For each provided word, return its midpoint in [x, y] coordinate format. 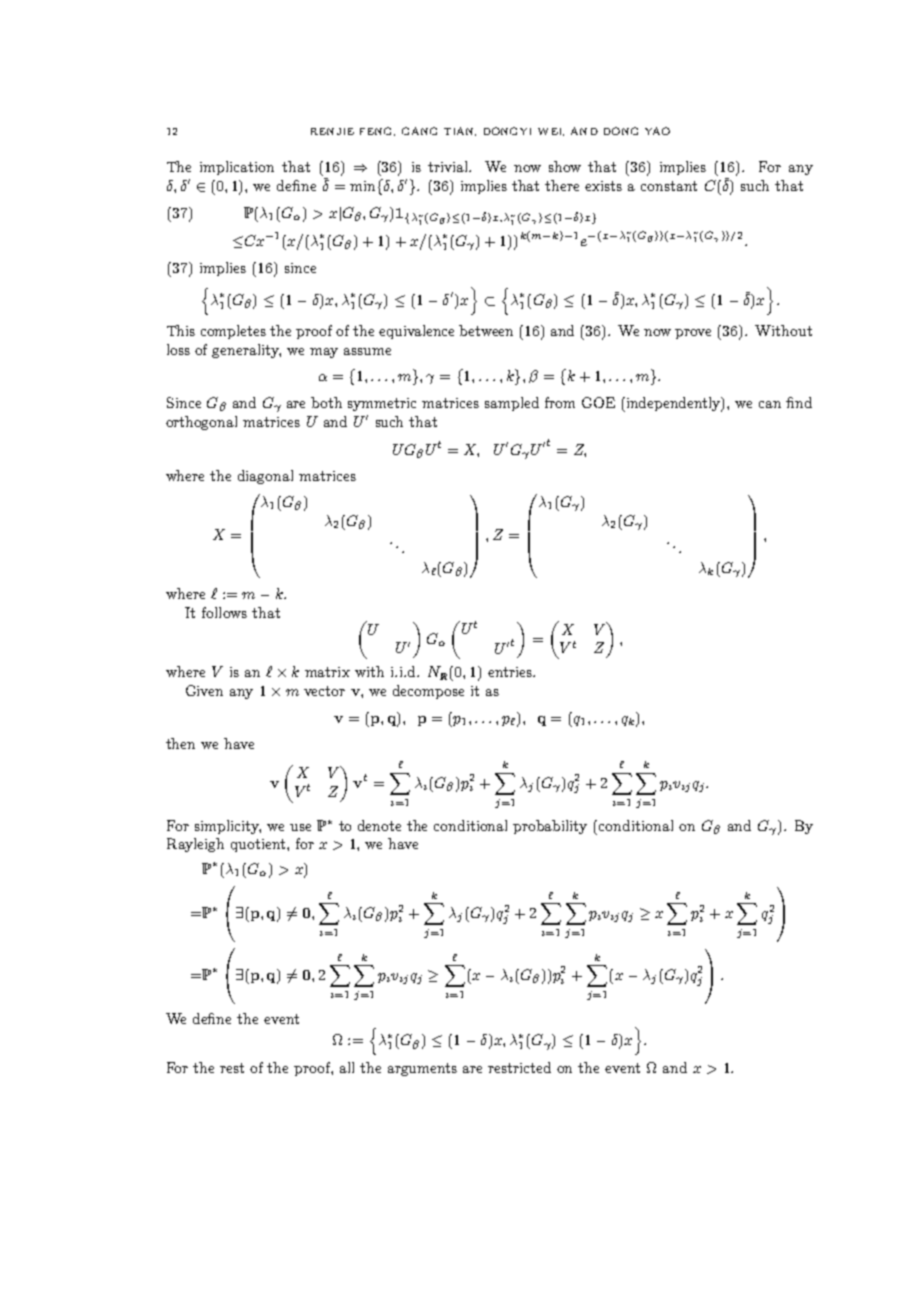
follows [224, 612]
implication [237, 168]
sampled [512, 404]
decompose [428, 692]
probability [550, 827]
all [347, 1067]
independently [673, 404]
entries [511, 672]
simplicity [228, 827]
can [770, 404]
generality [246, 351]
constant [669, 186]
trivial [449, 166]
